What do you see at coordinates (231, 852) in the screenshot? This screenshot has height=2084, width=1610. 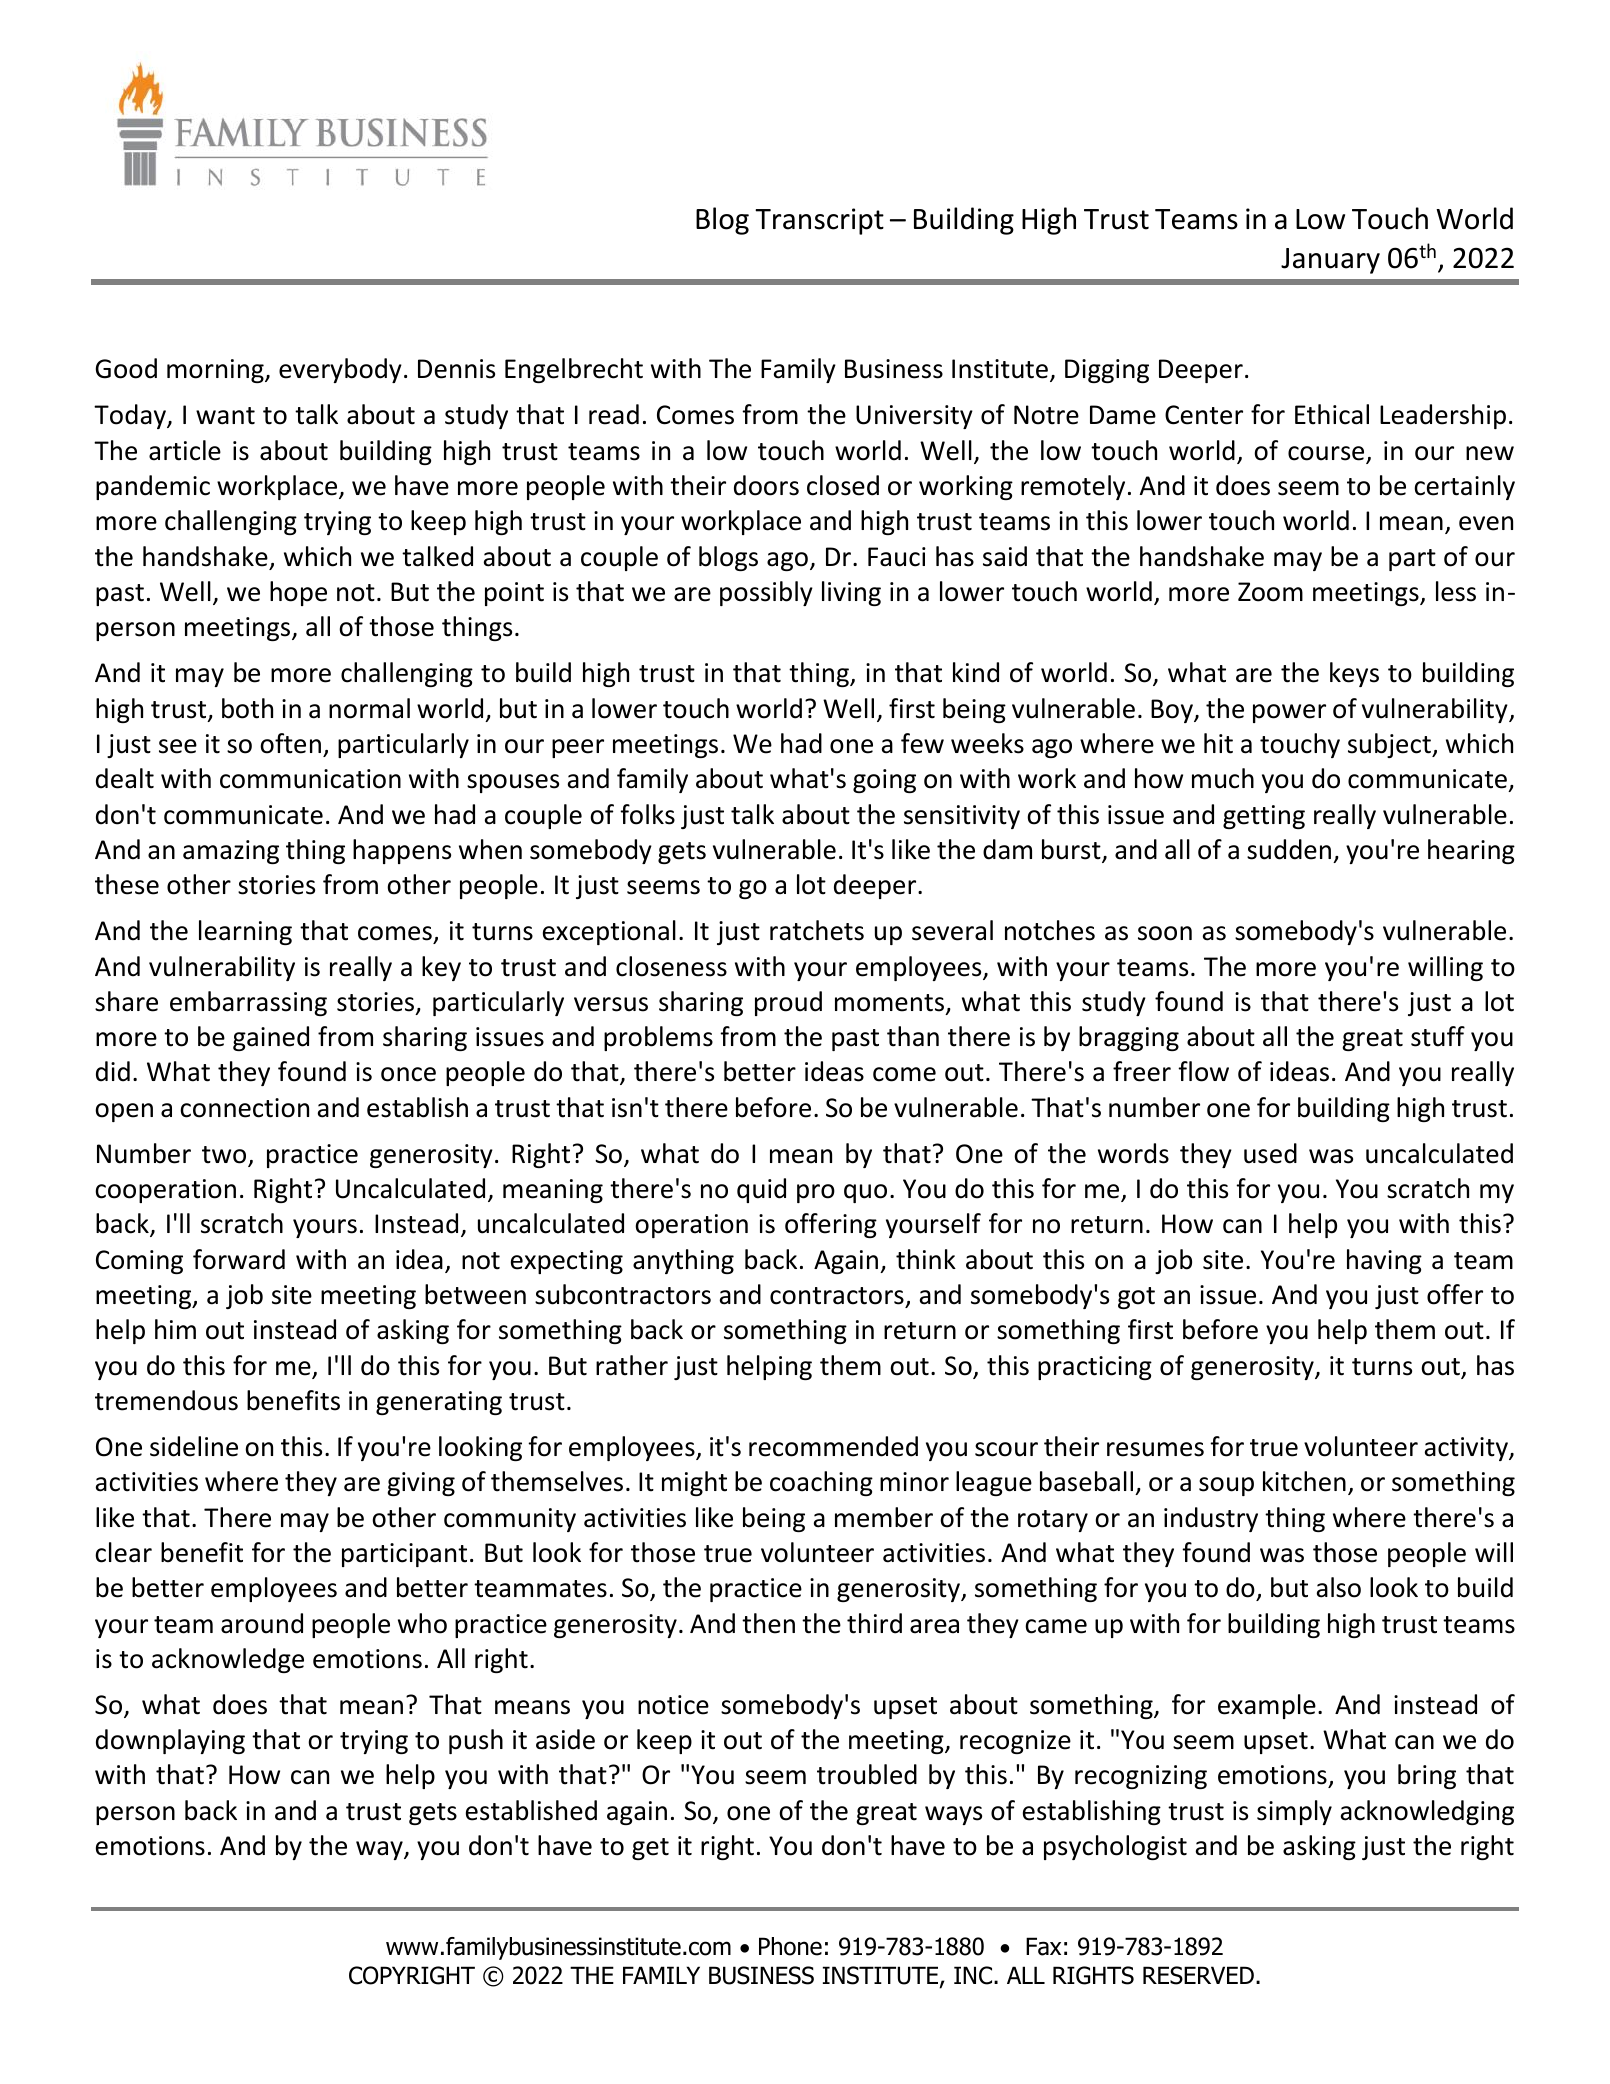 I see `amazing` at bounding box center [231, 852].
